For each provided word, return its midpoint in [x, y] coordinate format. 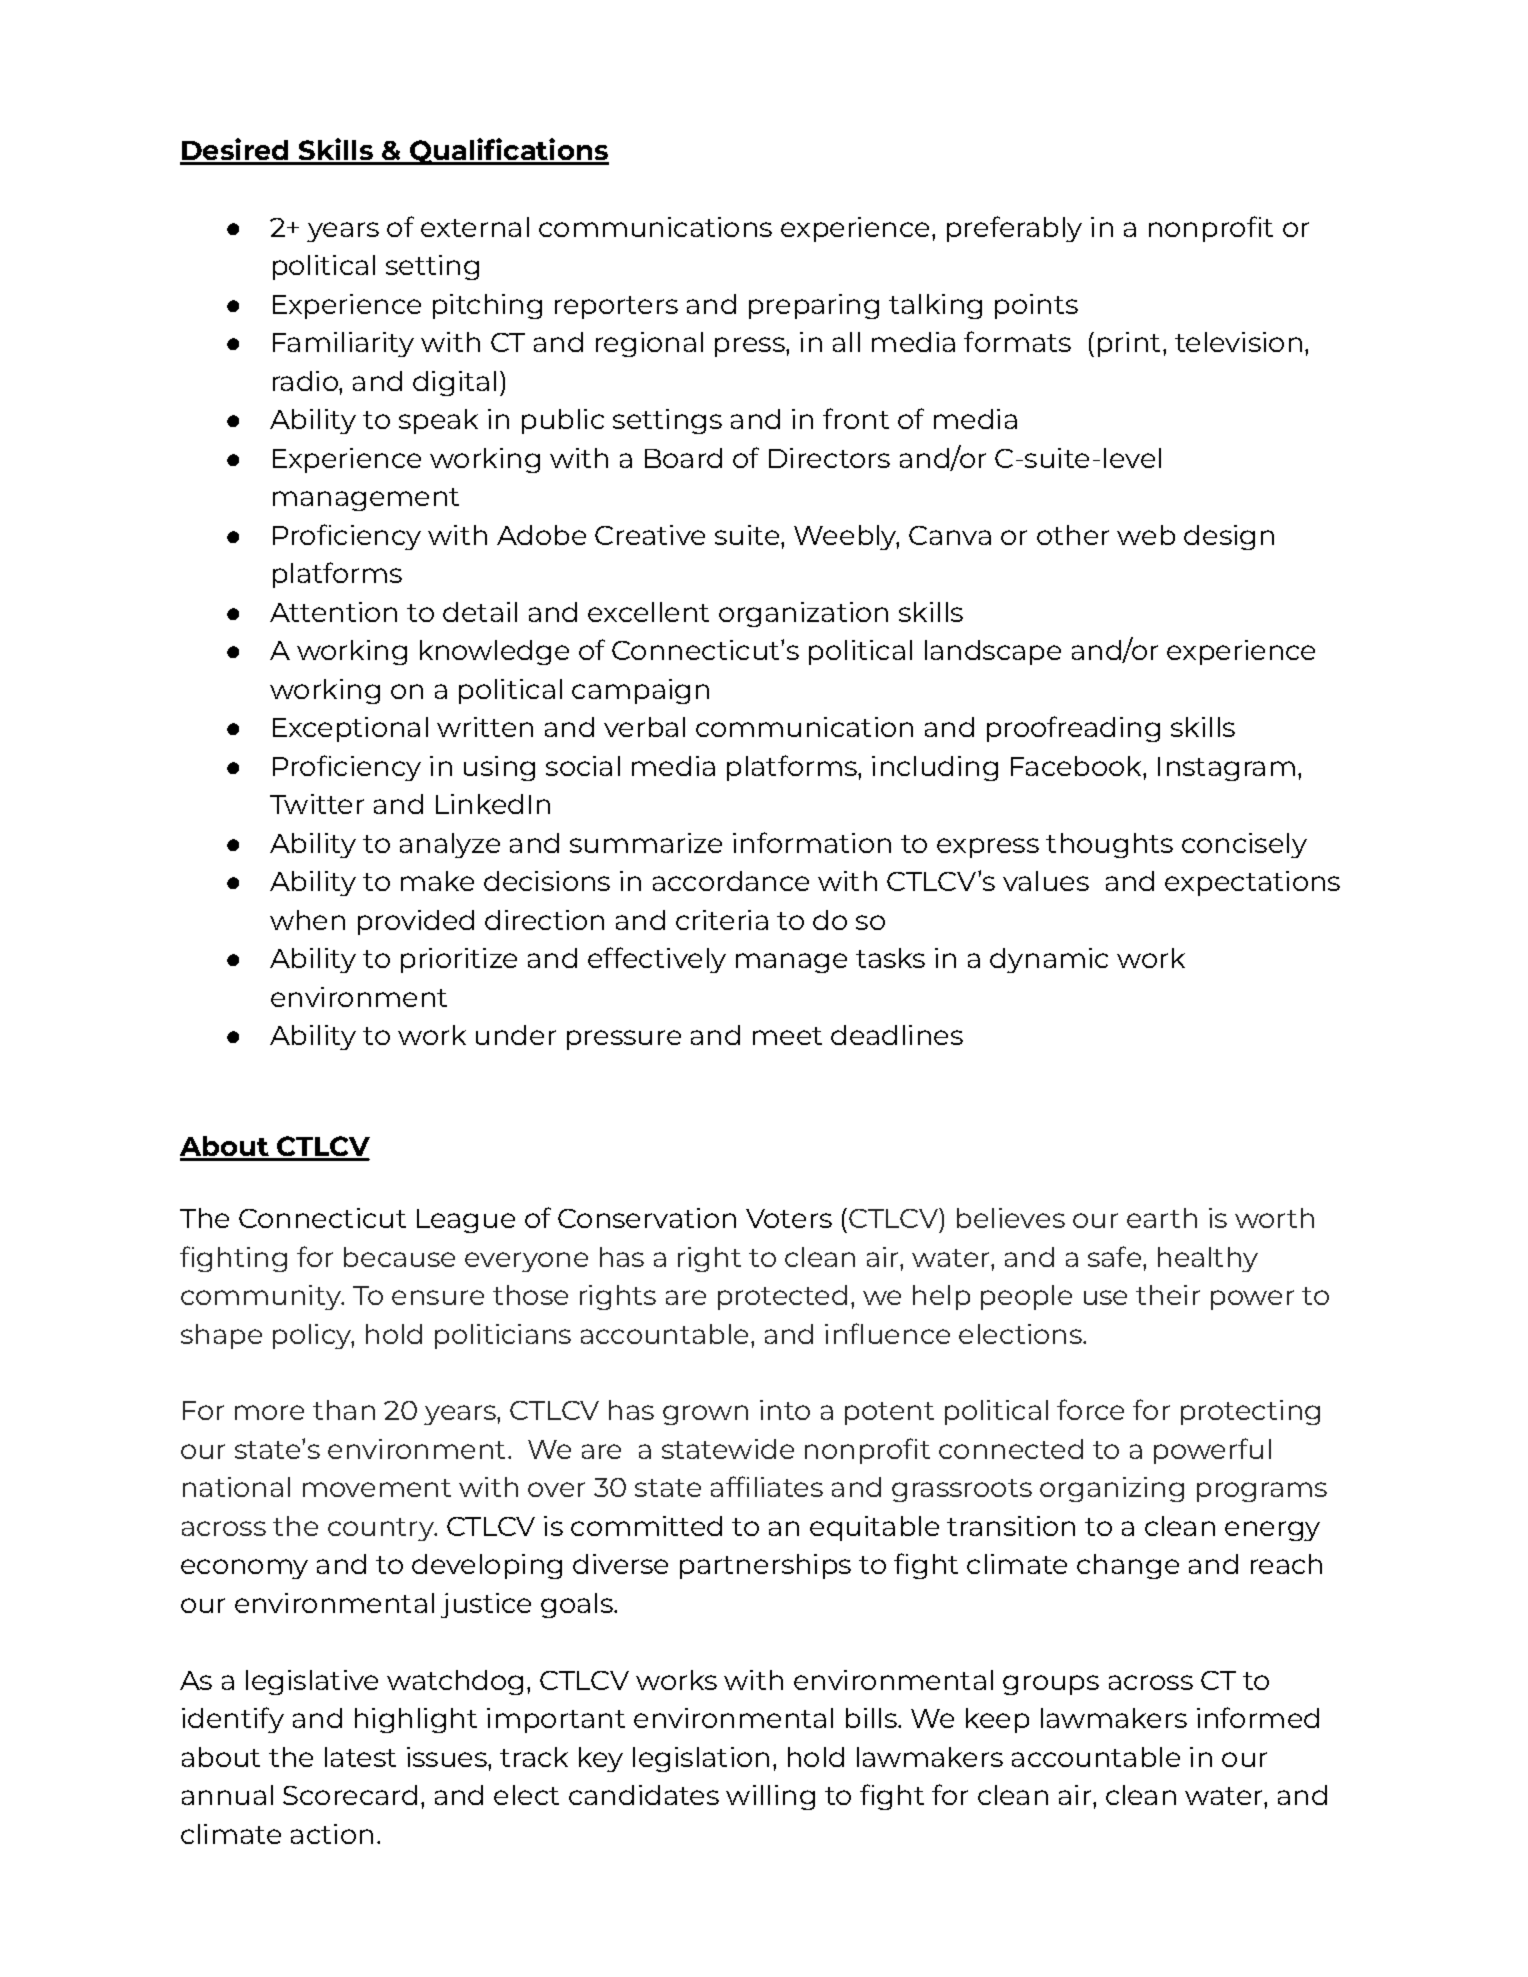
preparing [814, 306]
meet [787, 1036]
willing [770, 1797]
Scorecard [350, 1795]
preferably [1014, 229]
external [475, 227]
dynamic [1049, 960]
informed [1258, 1717]
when [307, 920]
